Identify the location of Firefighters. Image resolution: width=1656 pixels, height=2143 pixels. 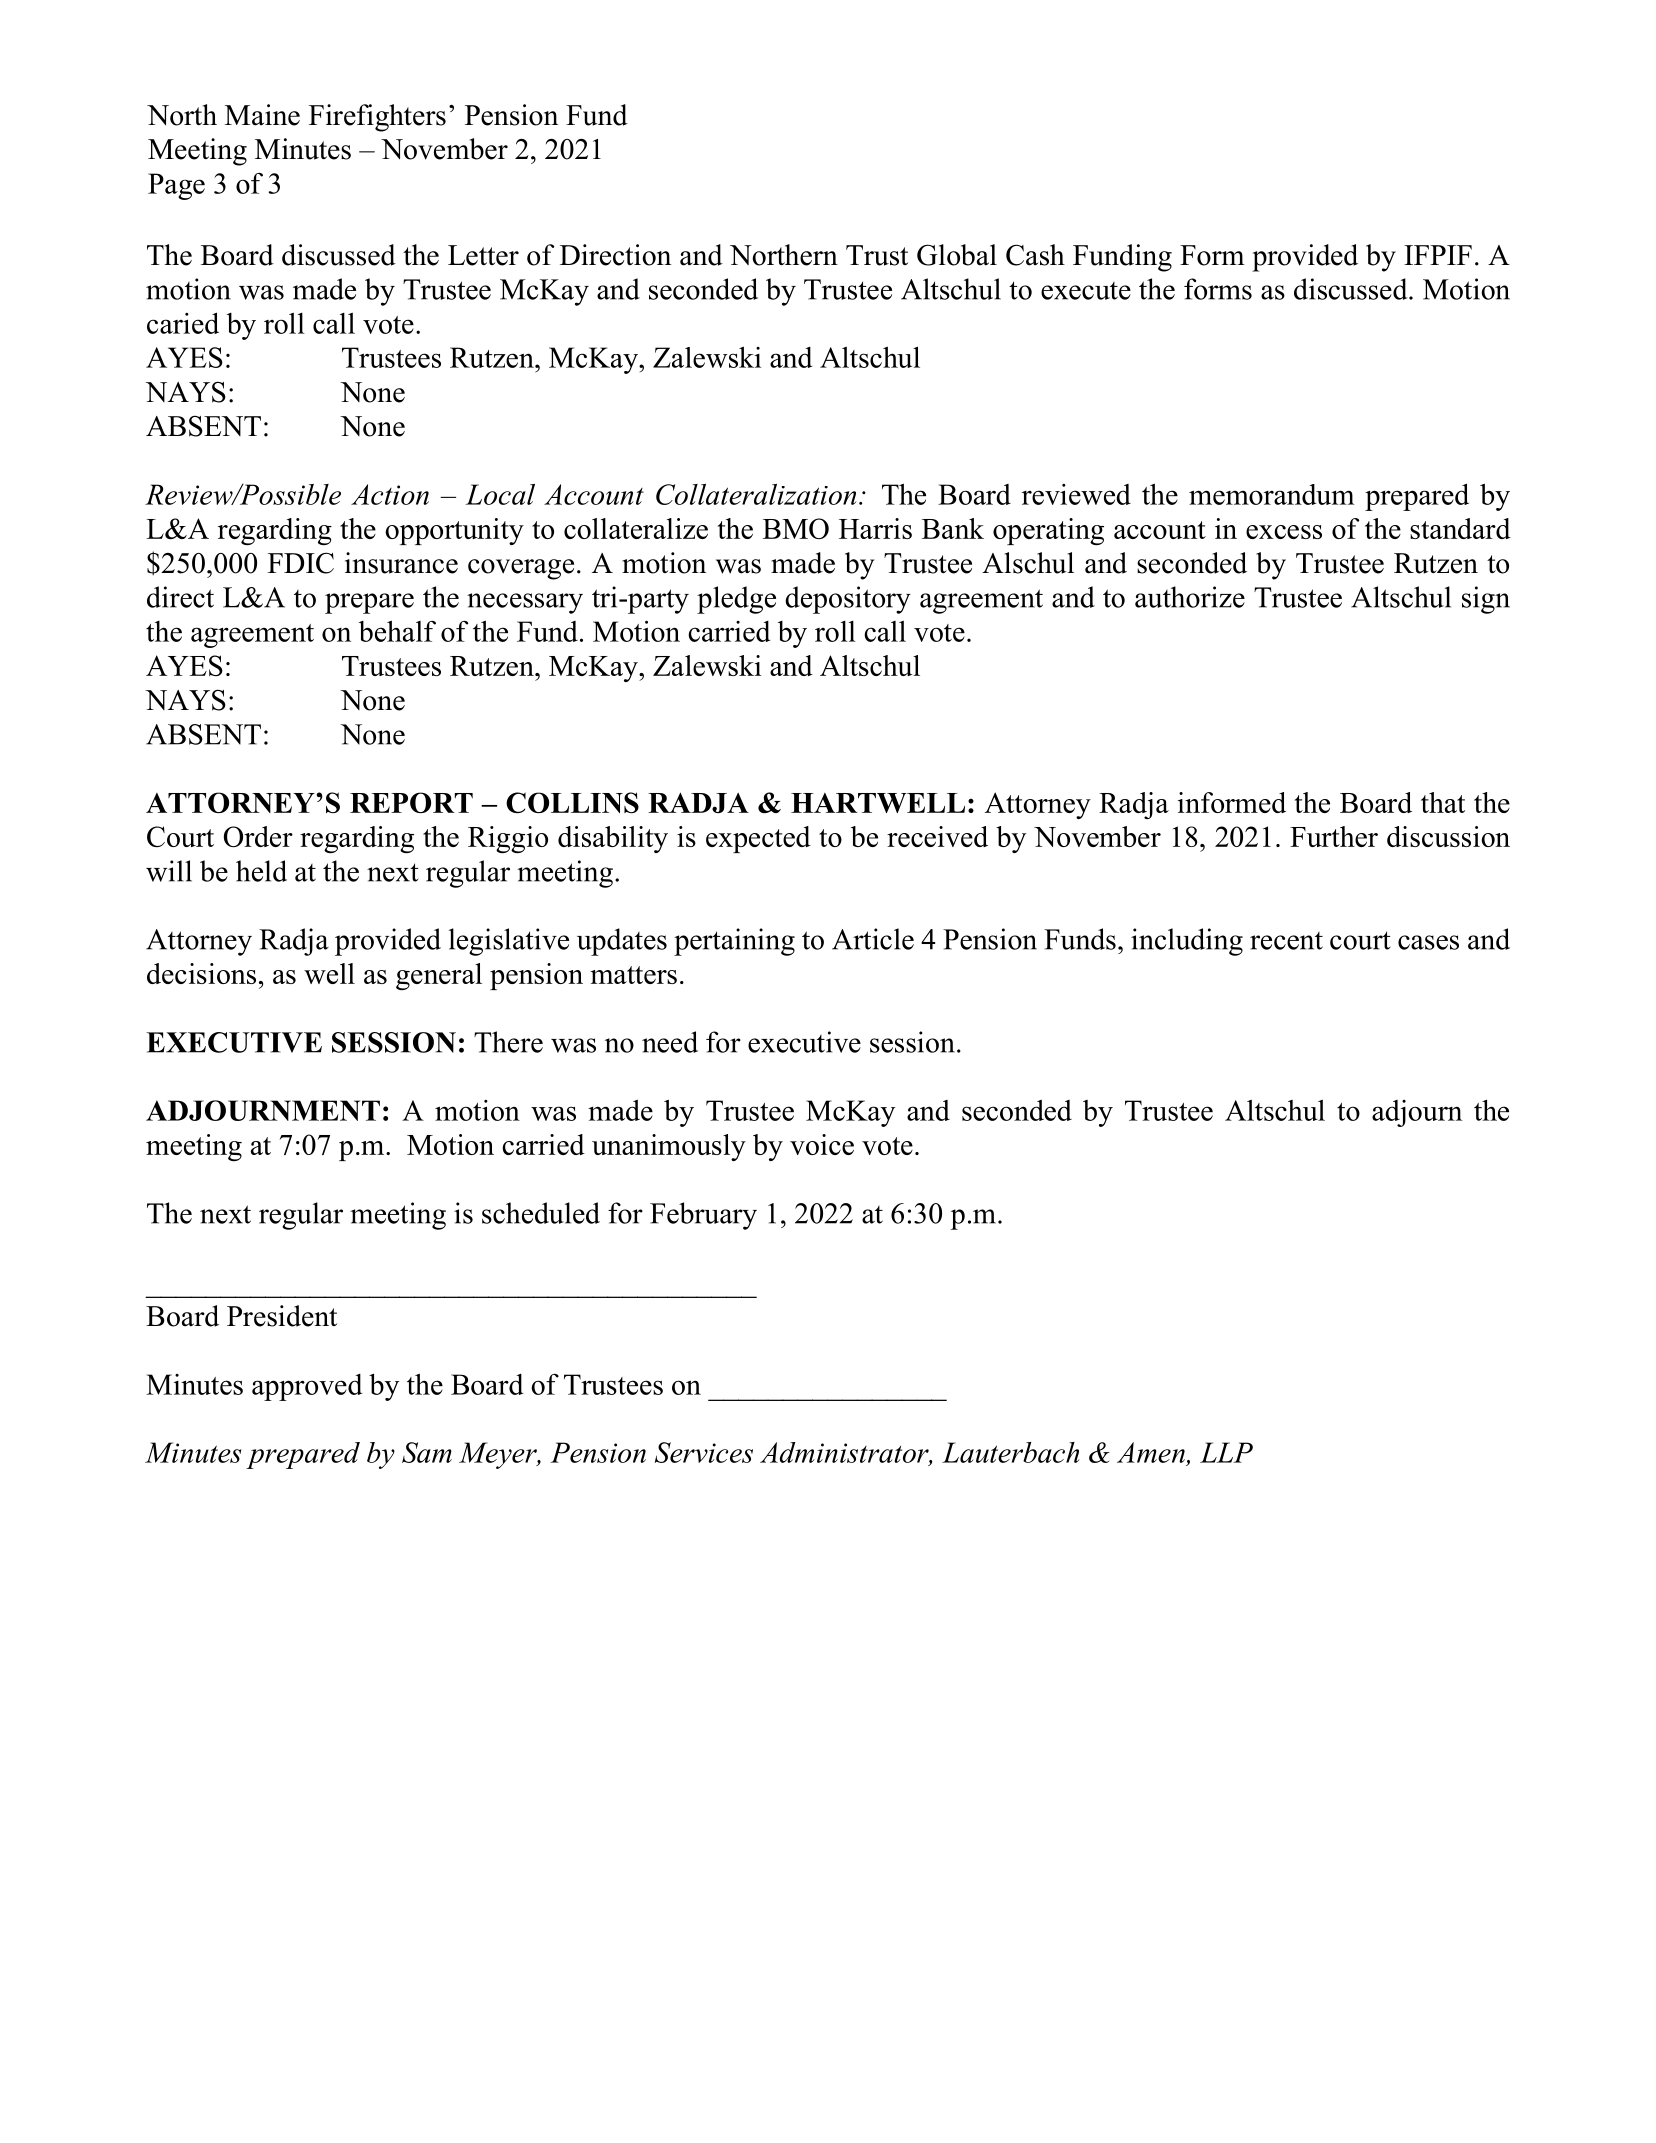
(377, 118).
